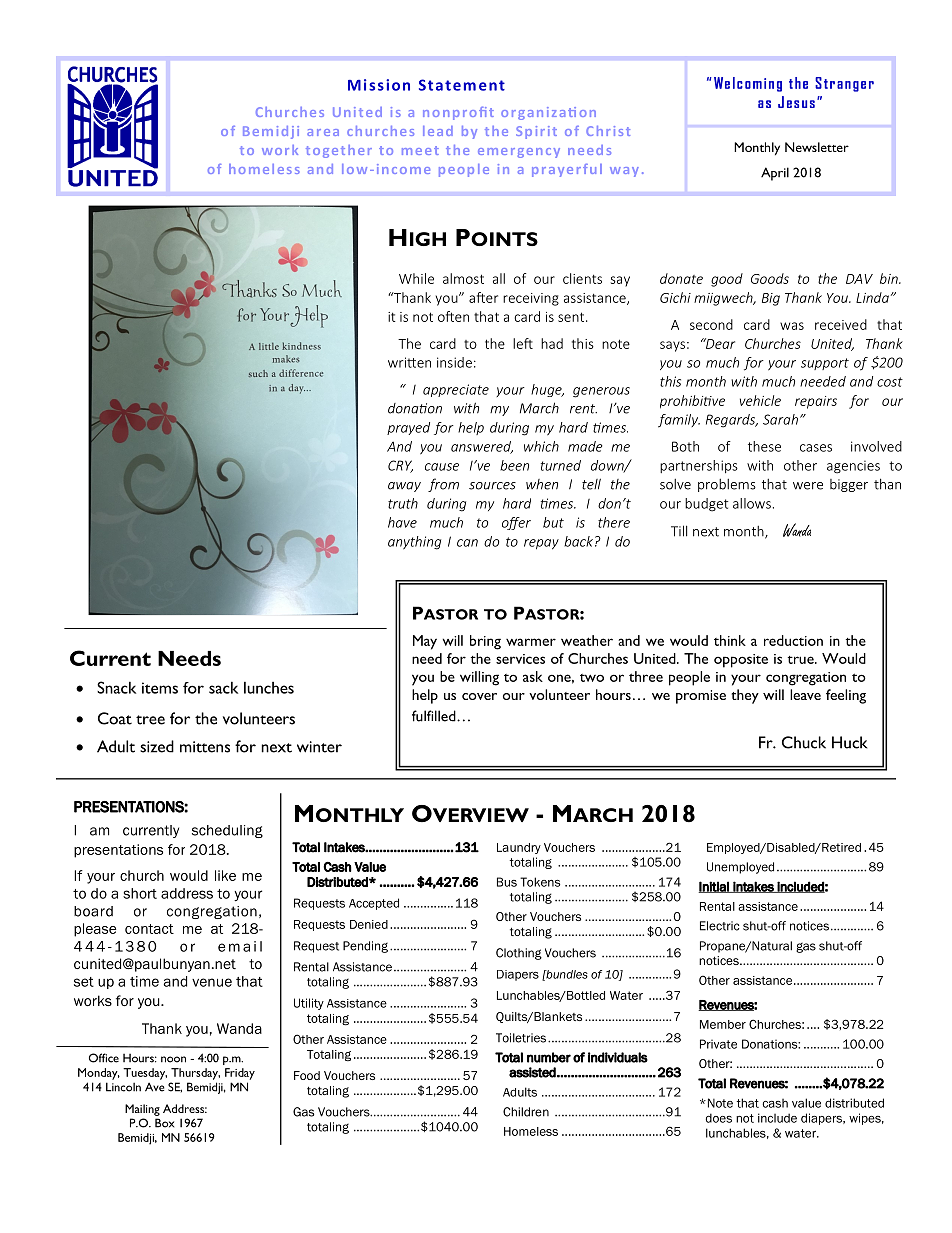 The image size is (952, 1233). I want to click on Tuesday, so click(145, 1074).
